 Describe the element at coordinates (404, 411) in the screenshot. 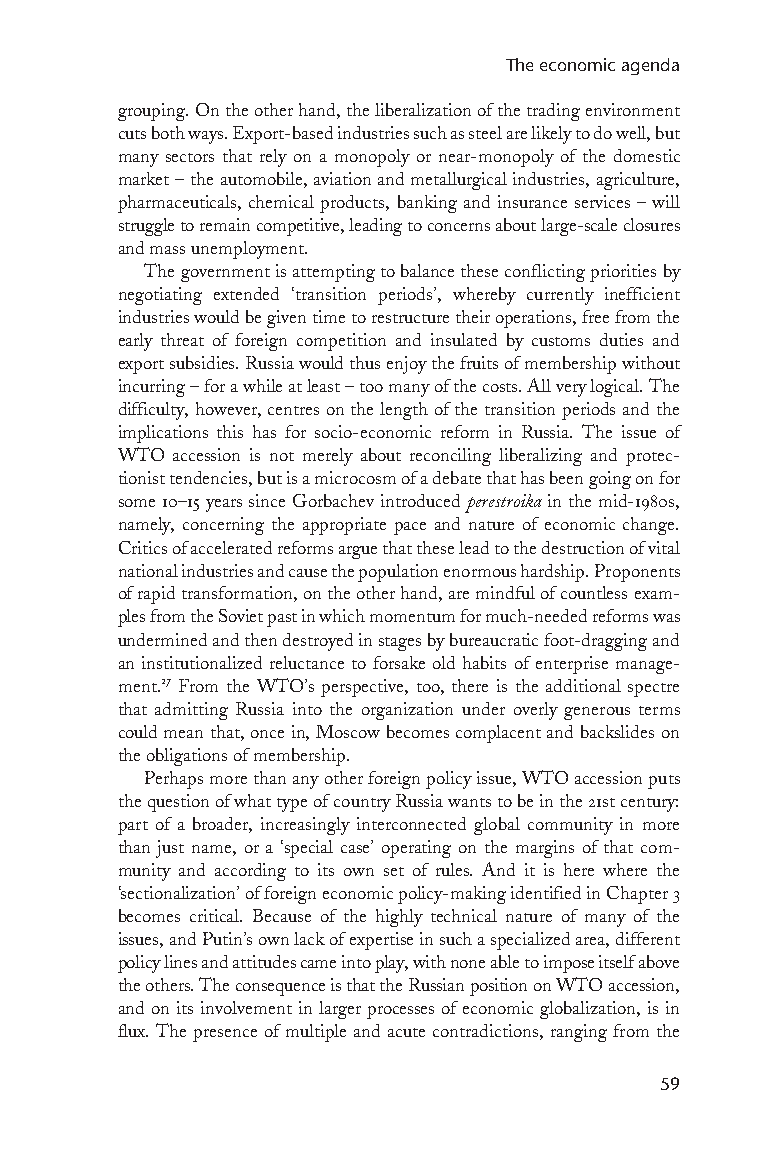

I see `length` at that location.
